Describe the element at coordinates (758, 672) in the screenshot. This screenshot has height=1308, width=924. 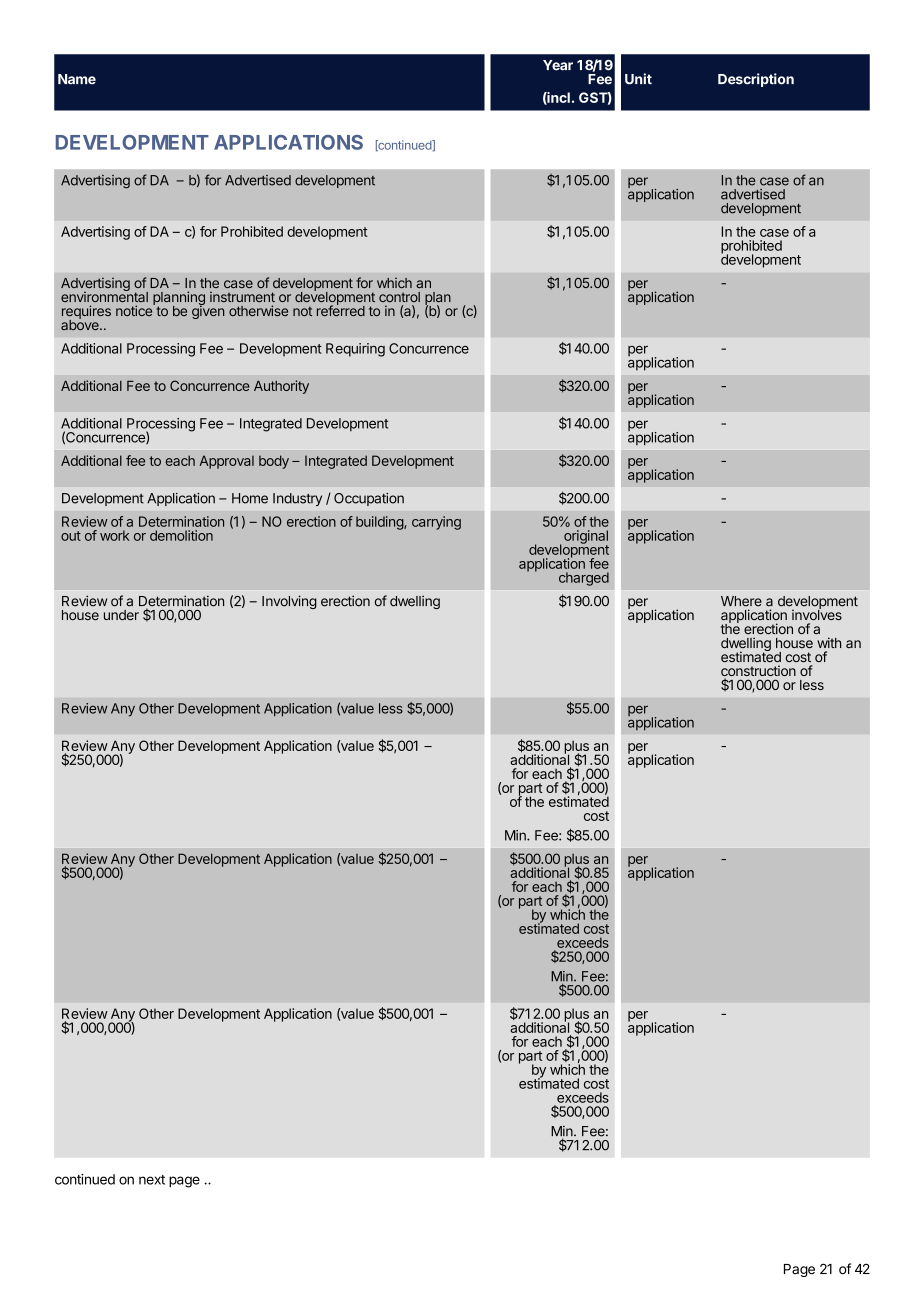
I see `construction` at that location.
